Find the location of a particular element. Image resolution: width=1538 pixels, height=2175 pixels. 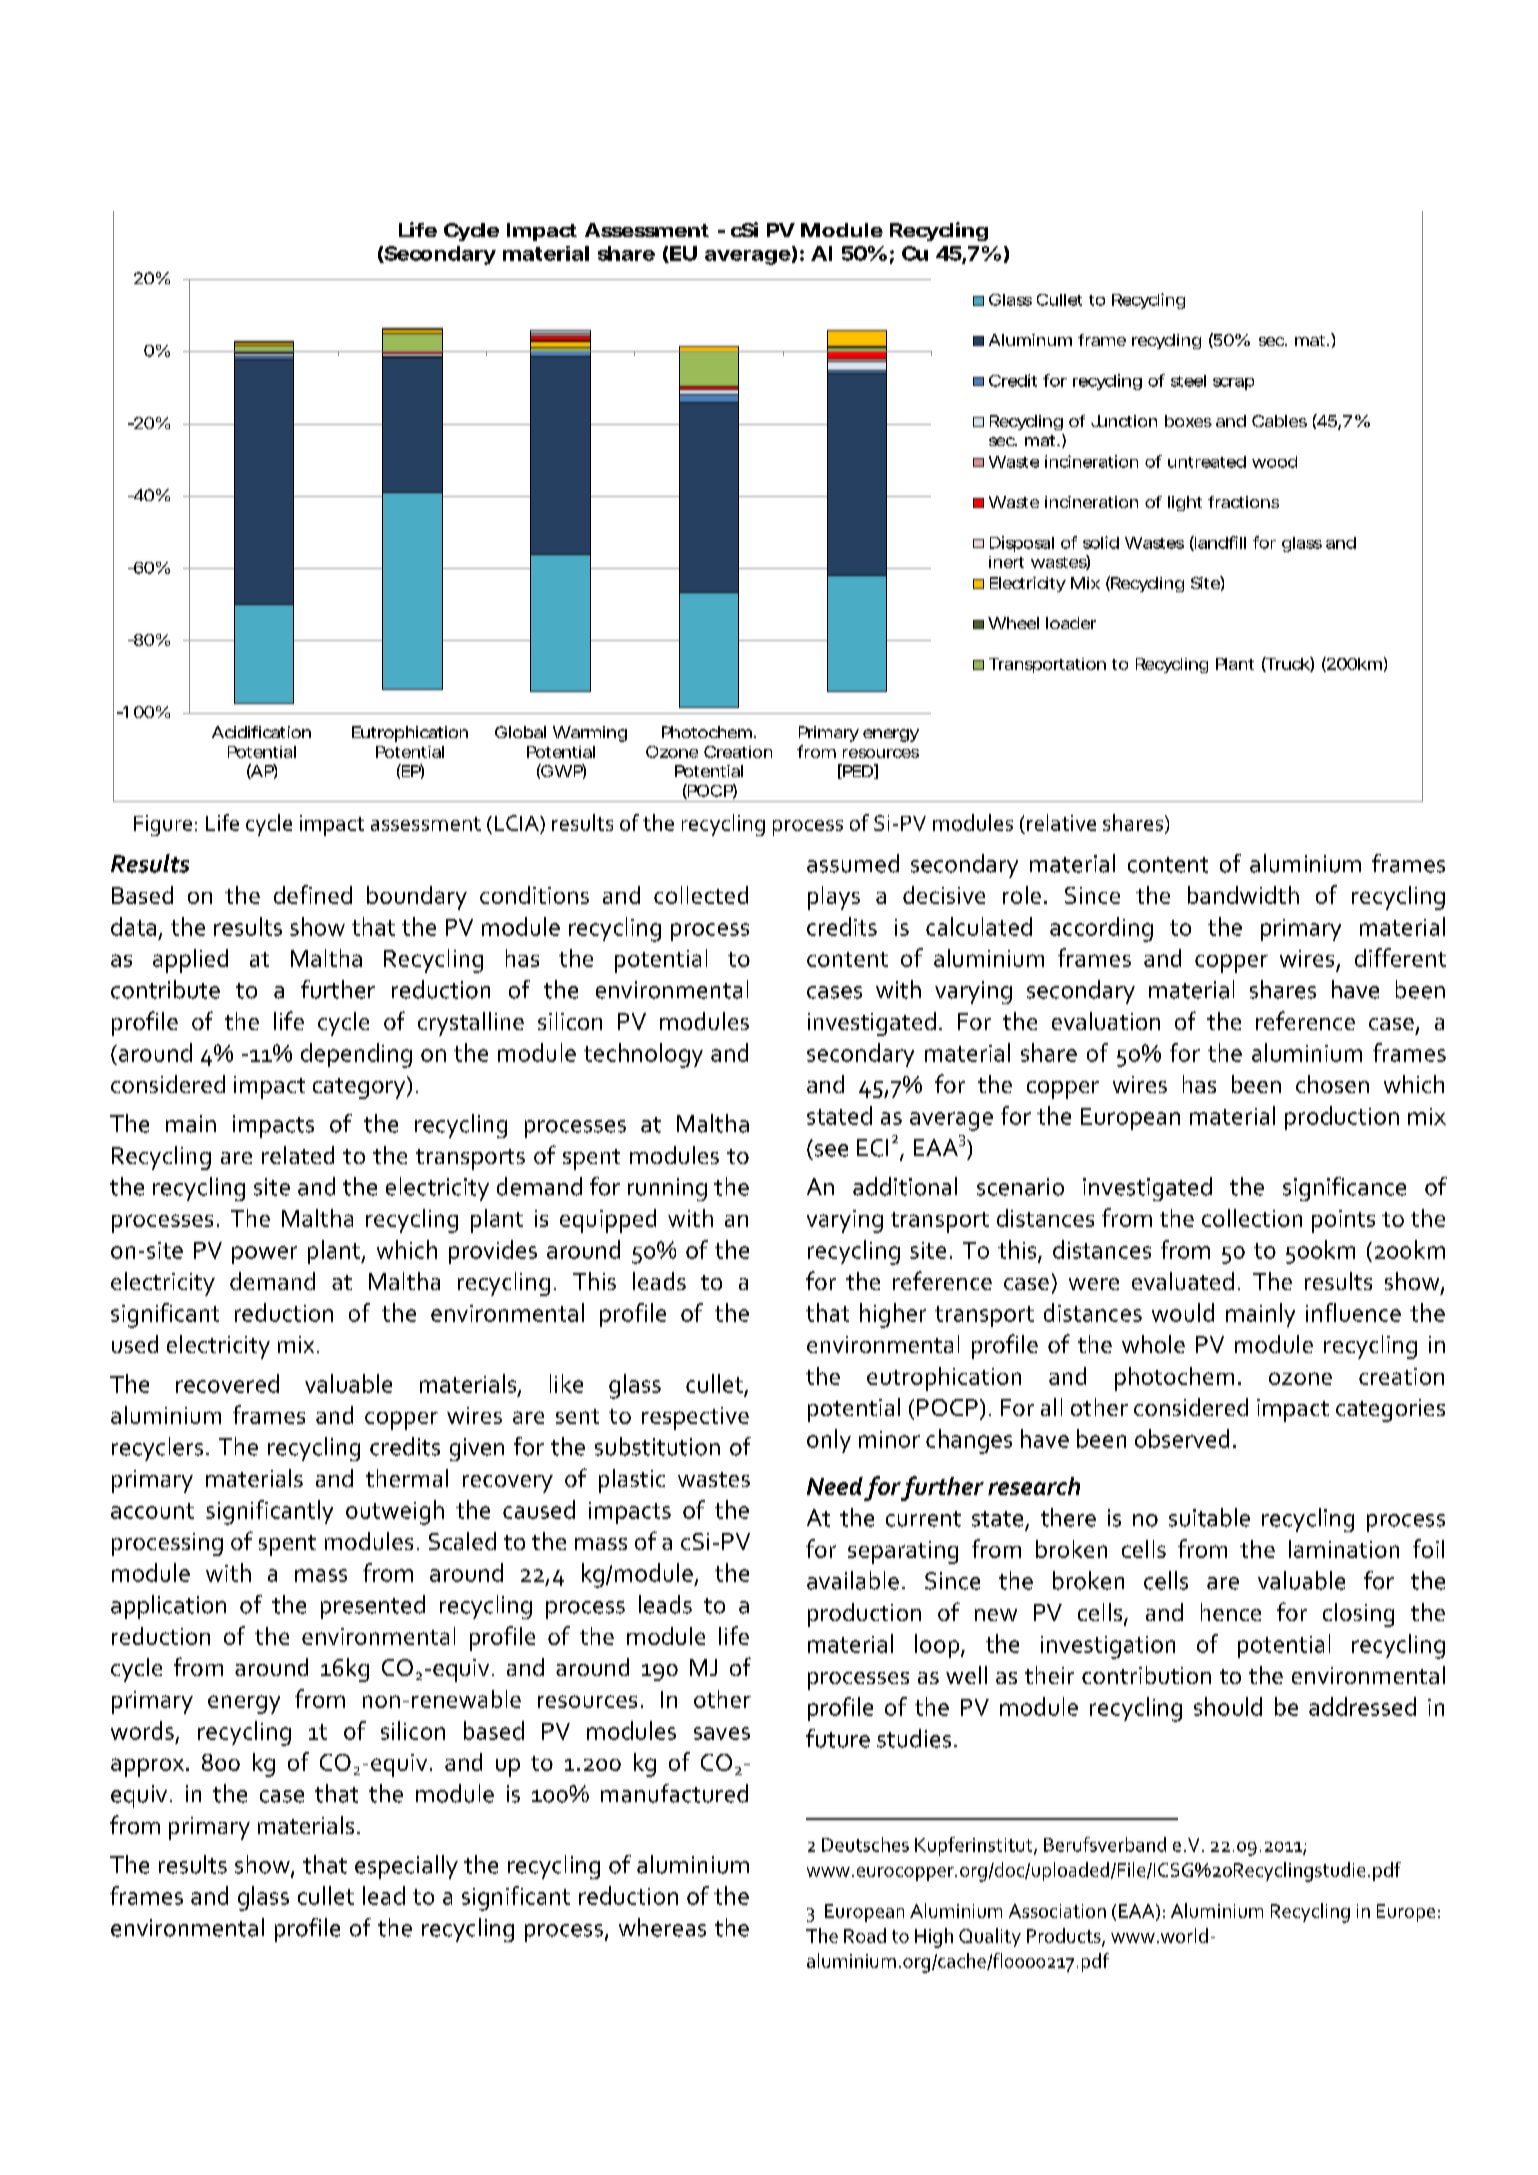

especially is located at coordinates (406, 1867).
